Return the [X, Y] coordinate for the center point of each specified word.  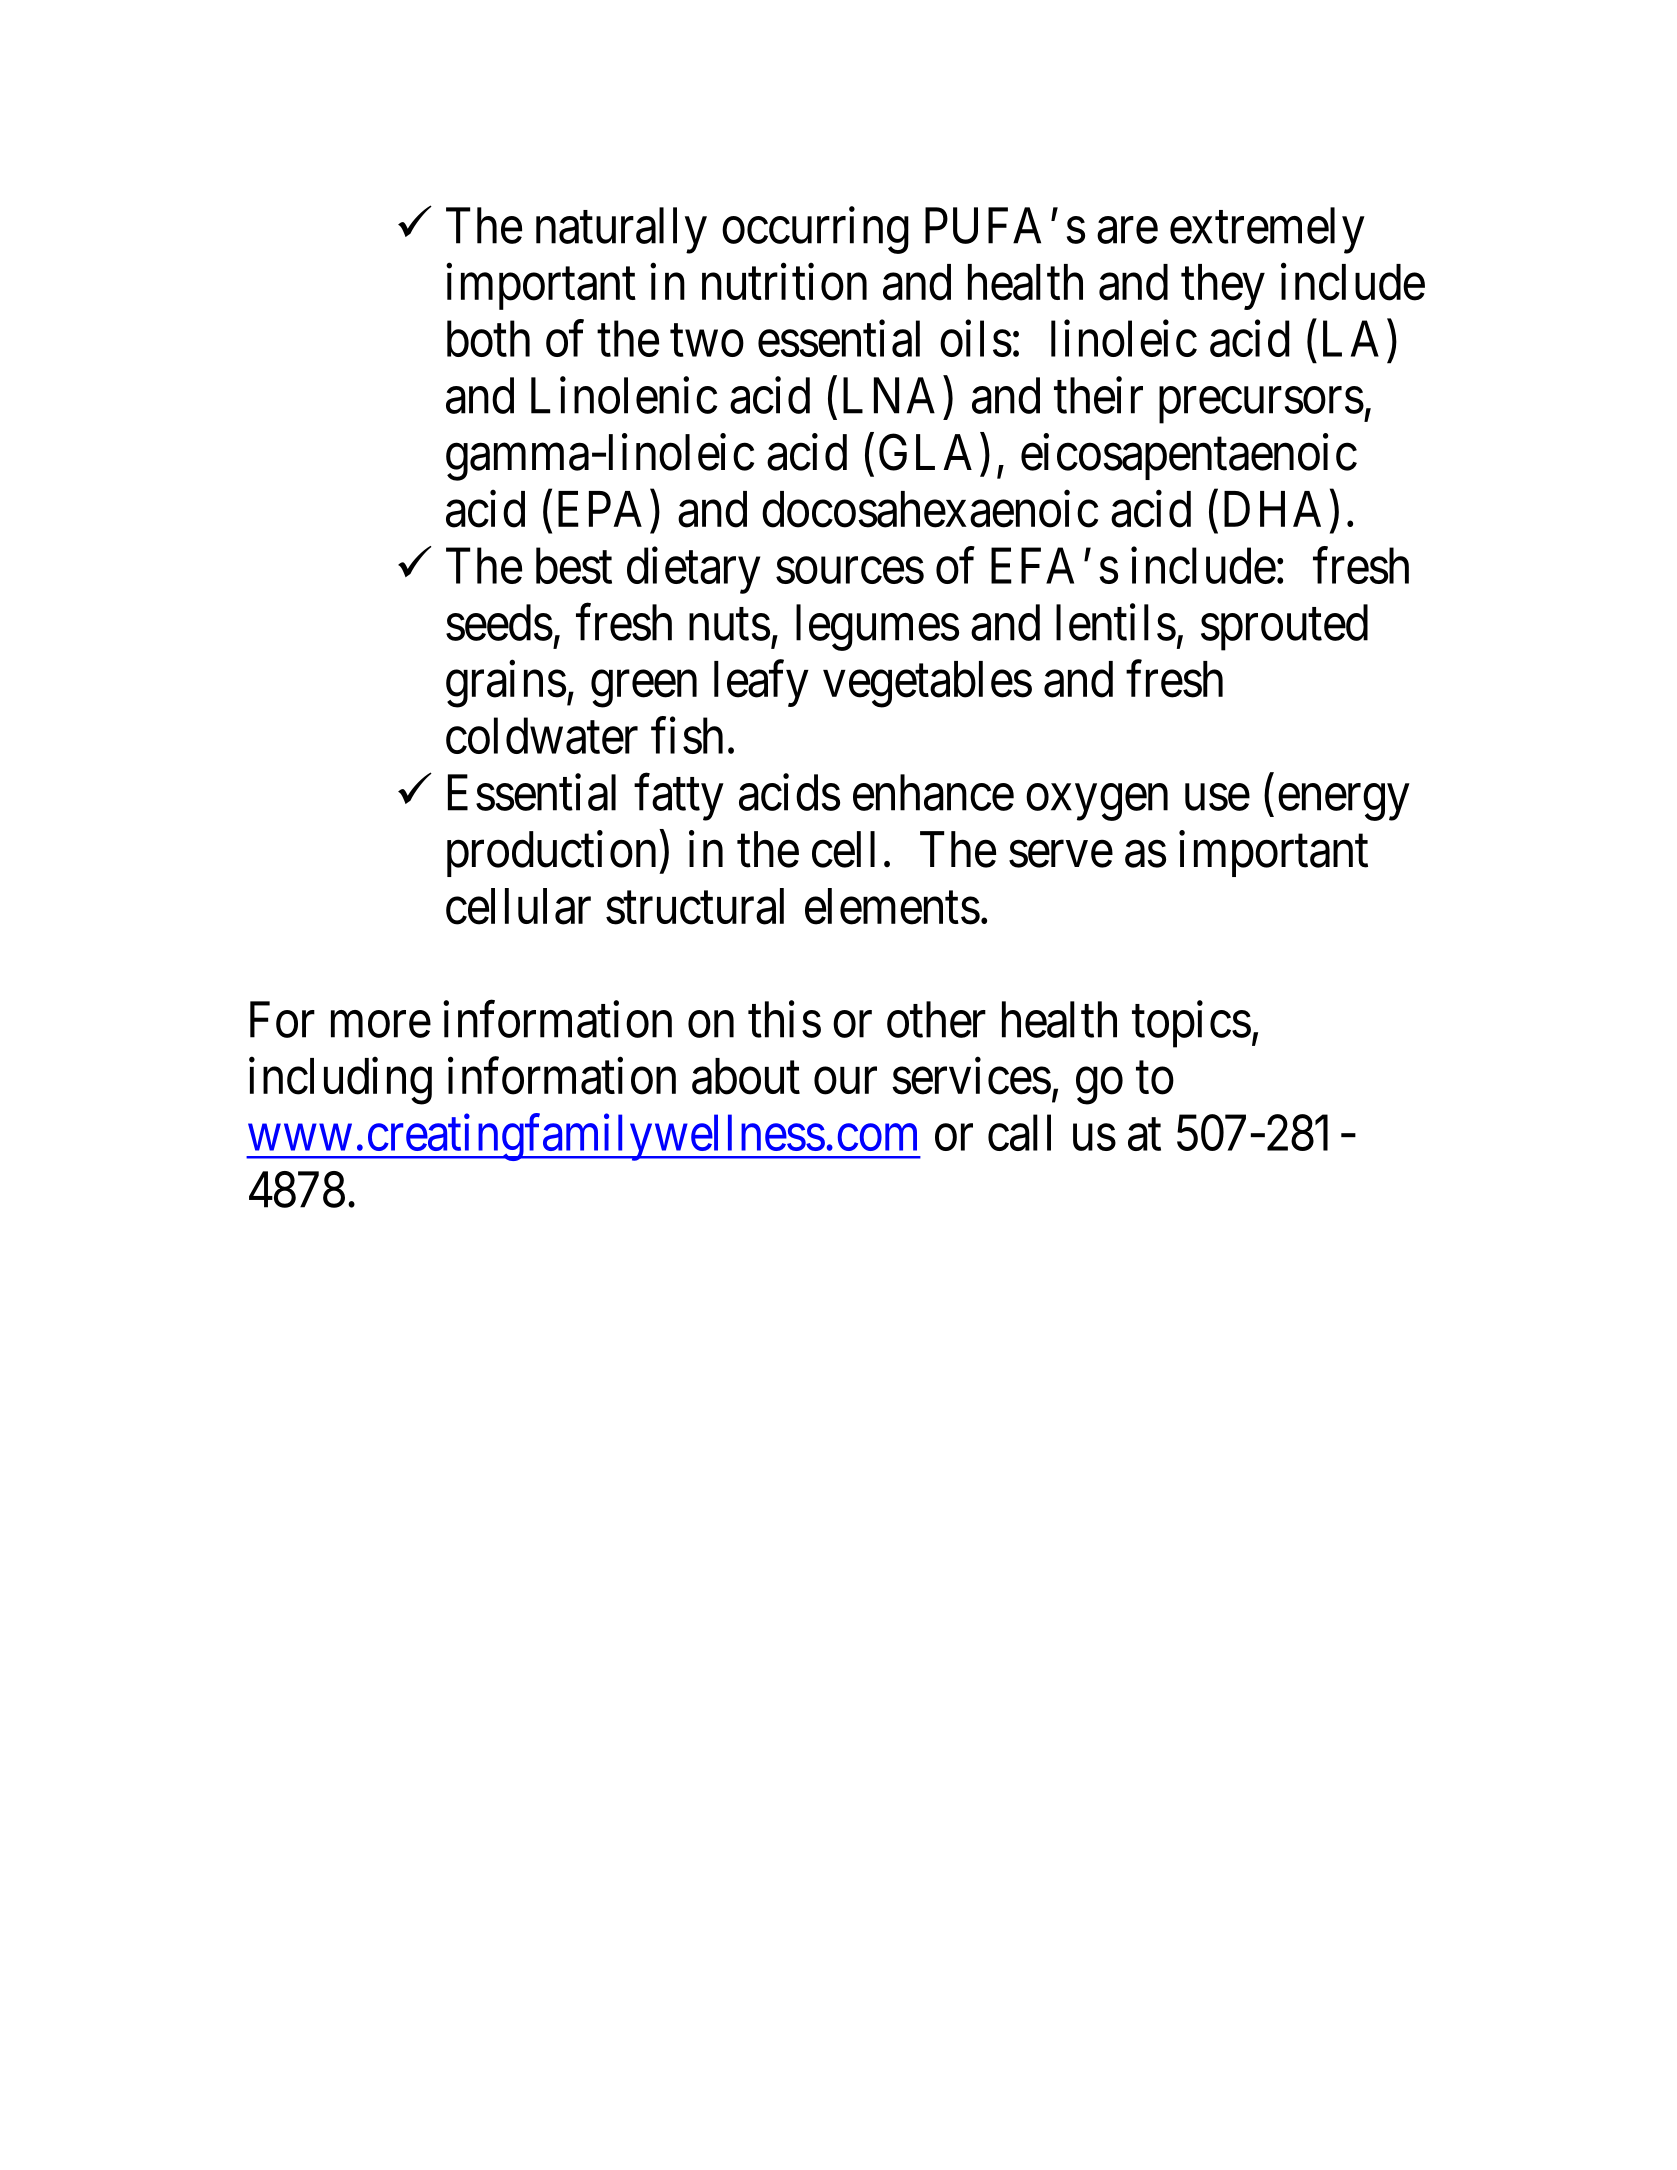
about [746, 1076]
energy [1343, 803]
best [574, 565]
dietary [693, 570]
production [551, 854]
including [340, 1081]
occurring [815, 230]
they [1223, 287]
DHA [1272, 509]
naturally [621, 230]
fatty [679, 797]
